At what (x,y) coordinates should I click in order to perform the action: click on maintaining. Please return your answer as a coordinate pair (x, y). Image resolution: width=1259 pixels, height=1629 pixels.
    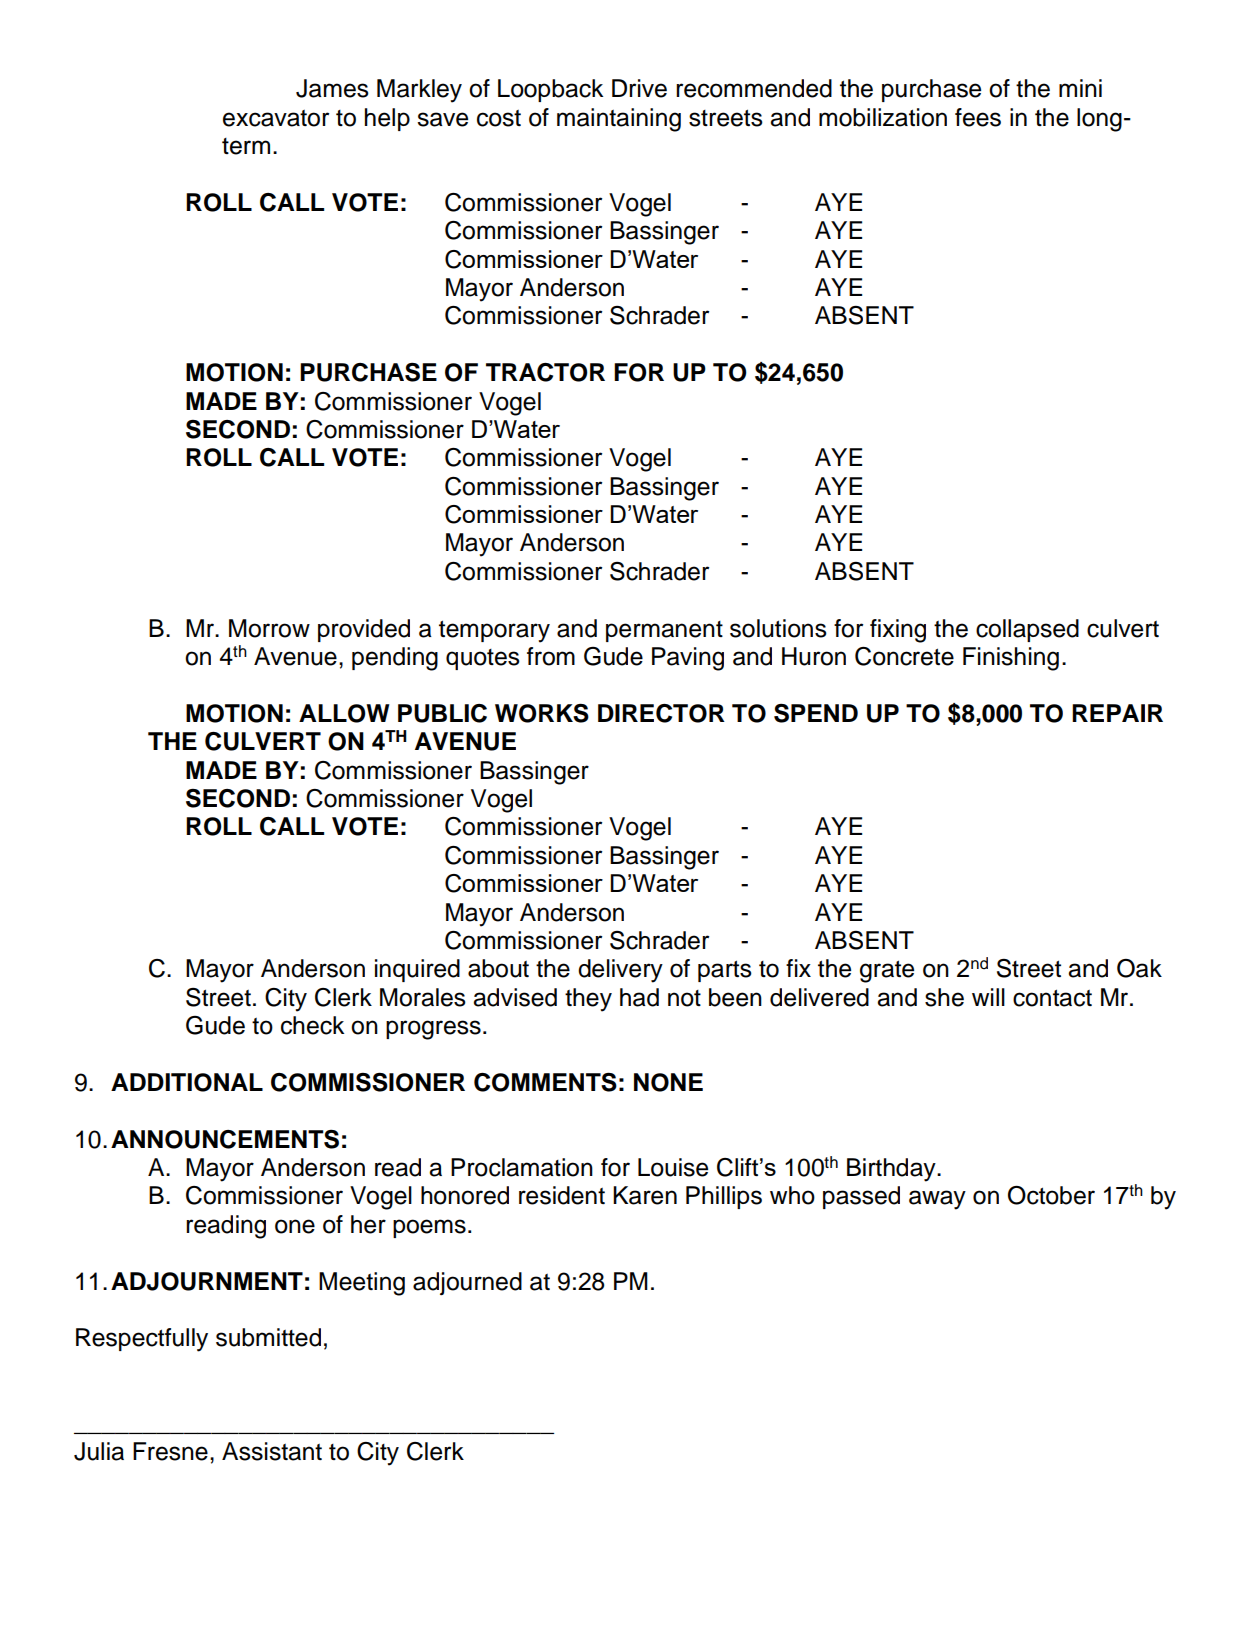
    Looking at the image, I should click on (619, 120).
